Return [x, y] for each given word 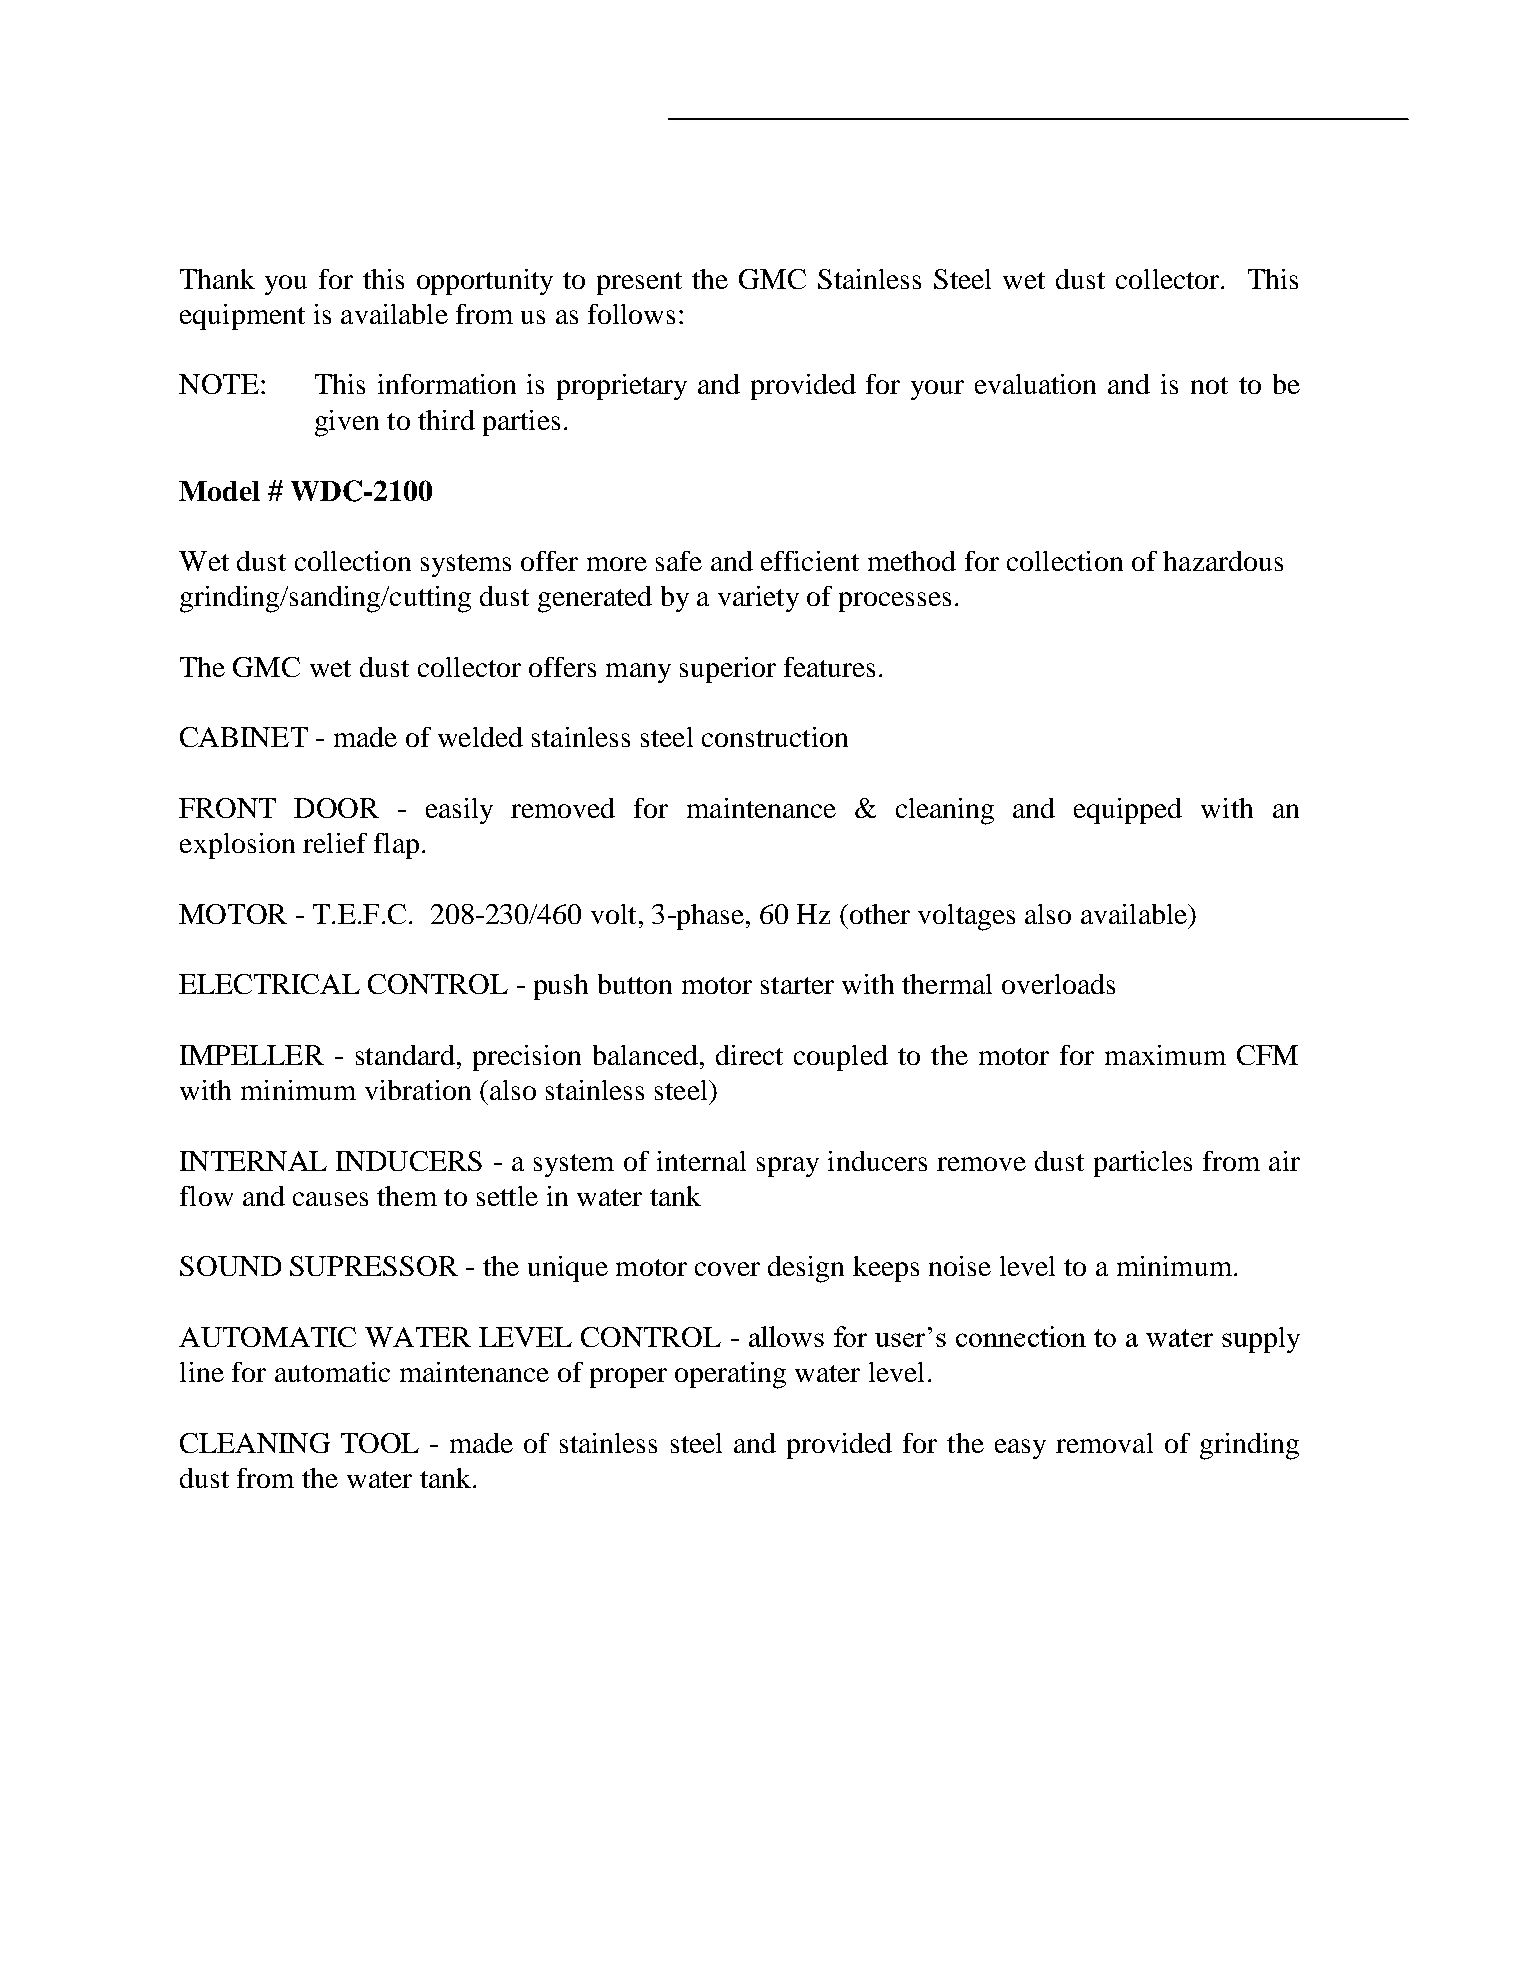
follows [631, 314]
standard [405, 1055]
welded [480, 737]
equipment [242, 317]
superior [728, 670]
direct [749, 1055]
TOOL [380, 1443]
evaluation [1035, 384]
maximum [1165, 1055]
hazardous [1223, 561]
